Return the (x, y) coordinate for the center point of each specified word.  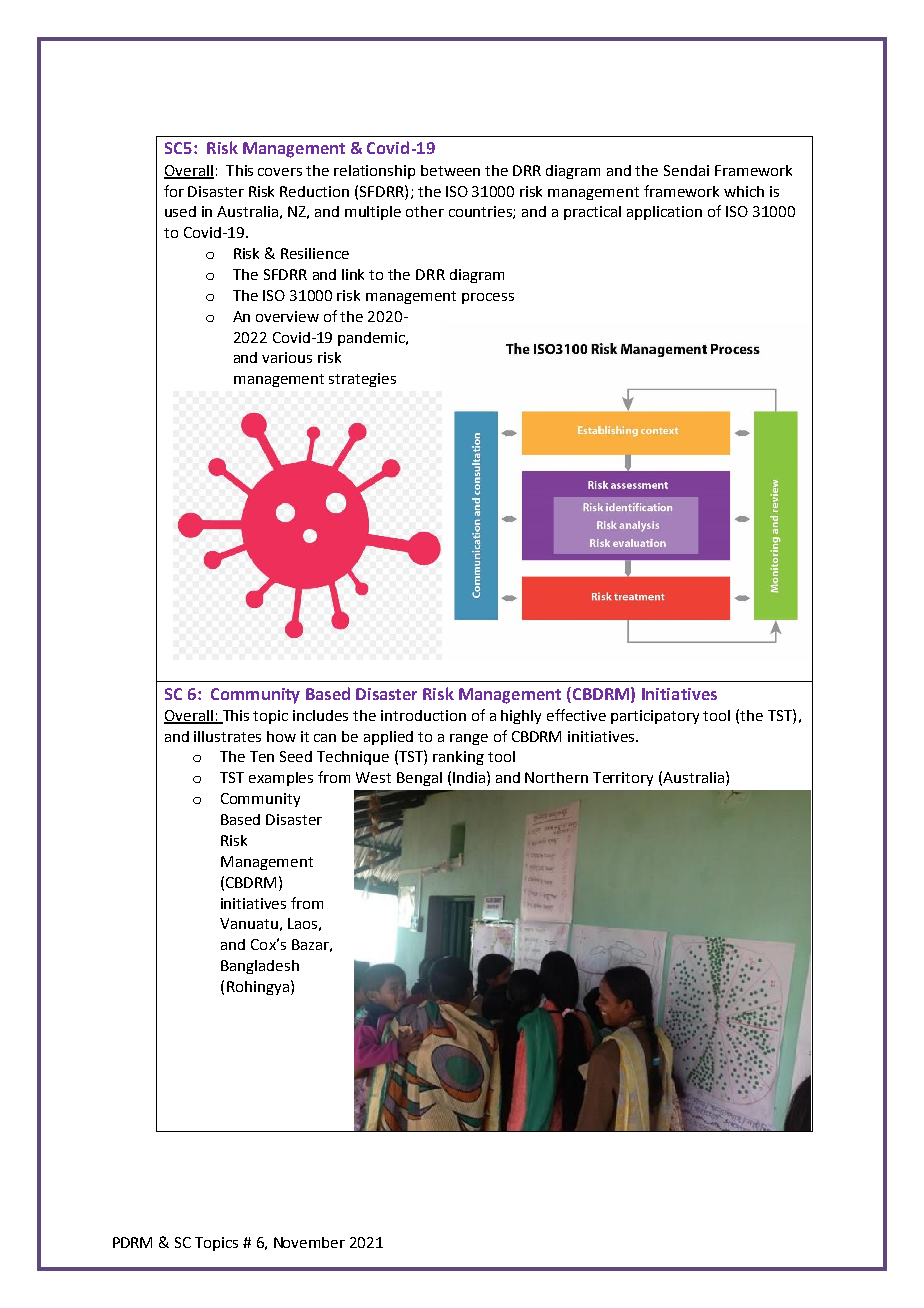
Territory (623, 779)
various (287, 357)
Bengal (419, 779)
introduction (423, 715)
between (450, 170)
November (309, 1242)
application (664, 213)
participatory (655, 717)
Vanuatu (249, 923)
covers (280, 172)
